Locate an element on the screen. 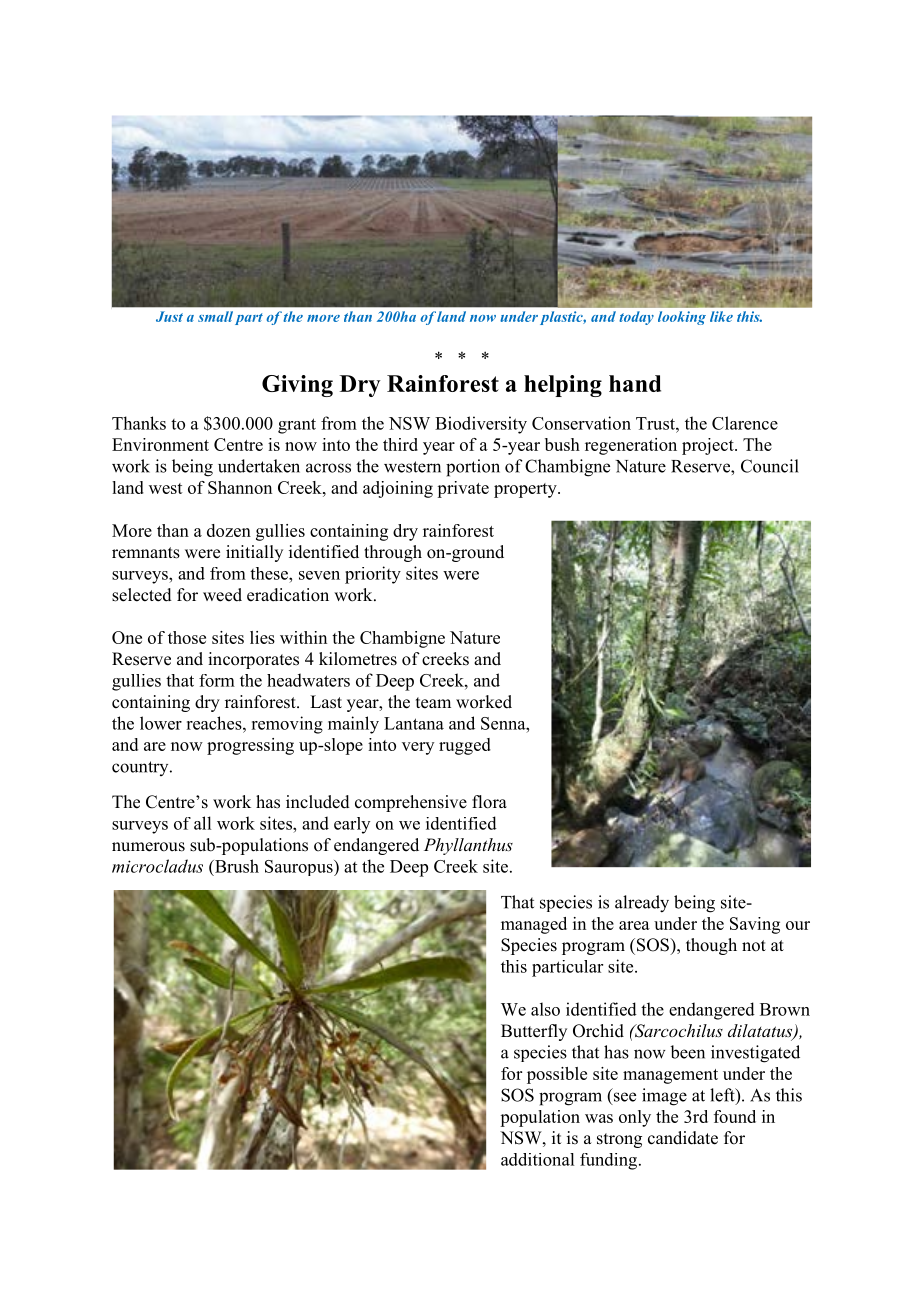 The height and width of the screenshot is (1308, 924). like is located at coordinates (721, 316).
